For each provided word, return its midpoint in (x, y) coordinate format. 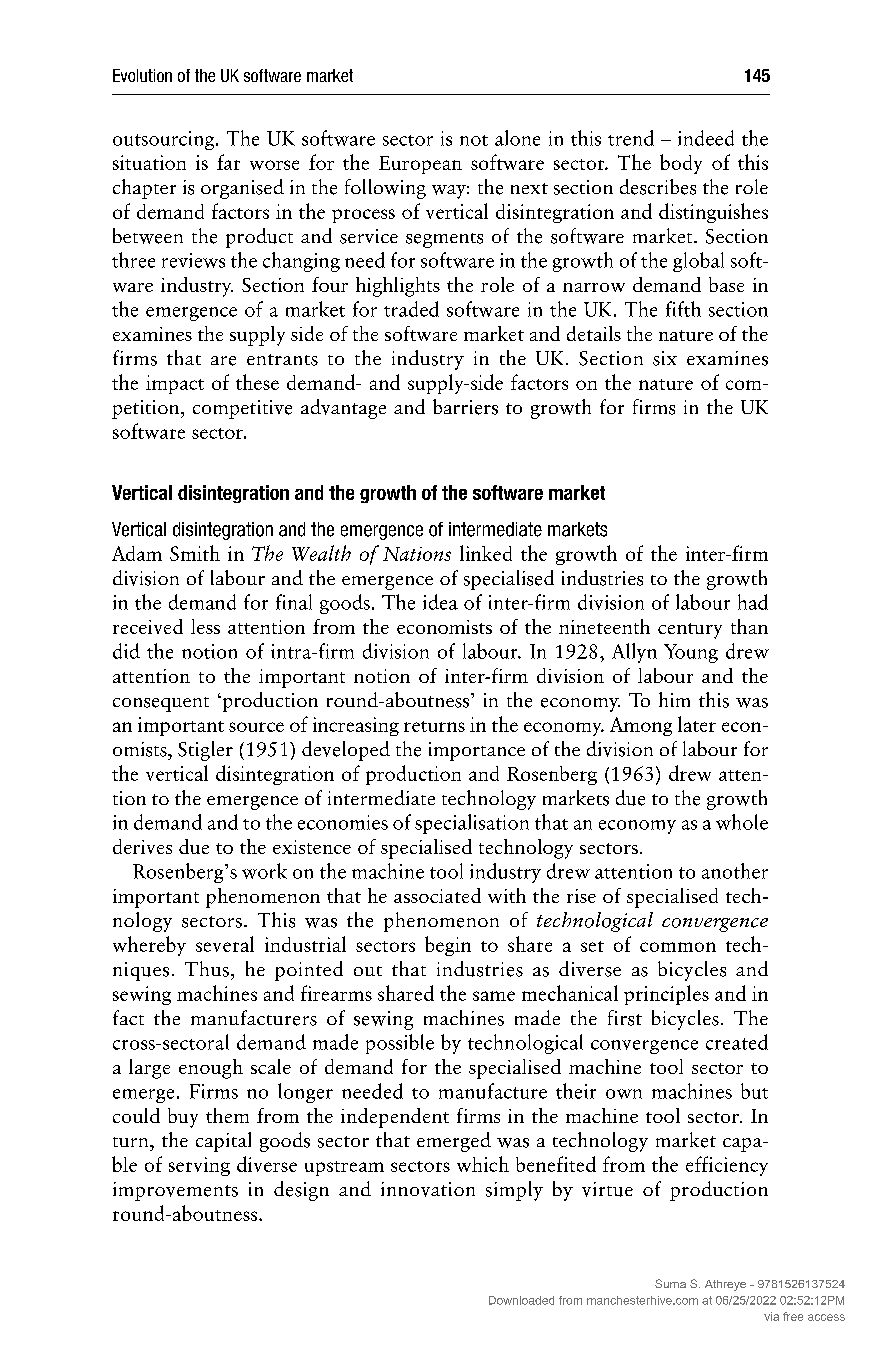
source (256, 727)
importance (477, 751)
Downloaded (521, 1300)
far (228, 162)
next (529, 188)
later (697, 724)
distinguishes (713, 213)
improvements (175, 1191)
